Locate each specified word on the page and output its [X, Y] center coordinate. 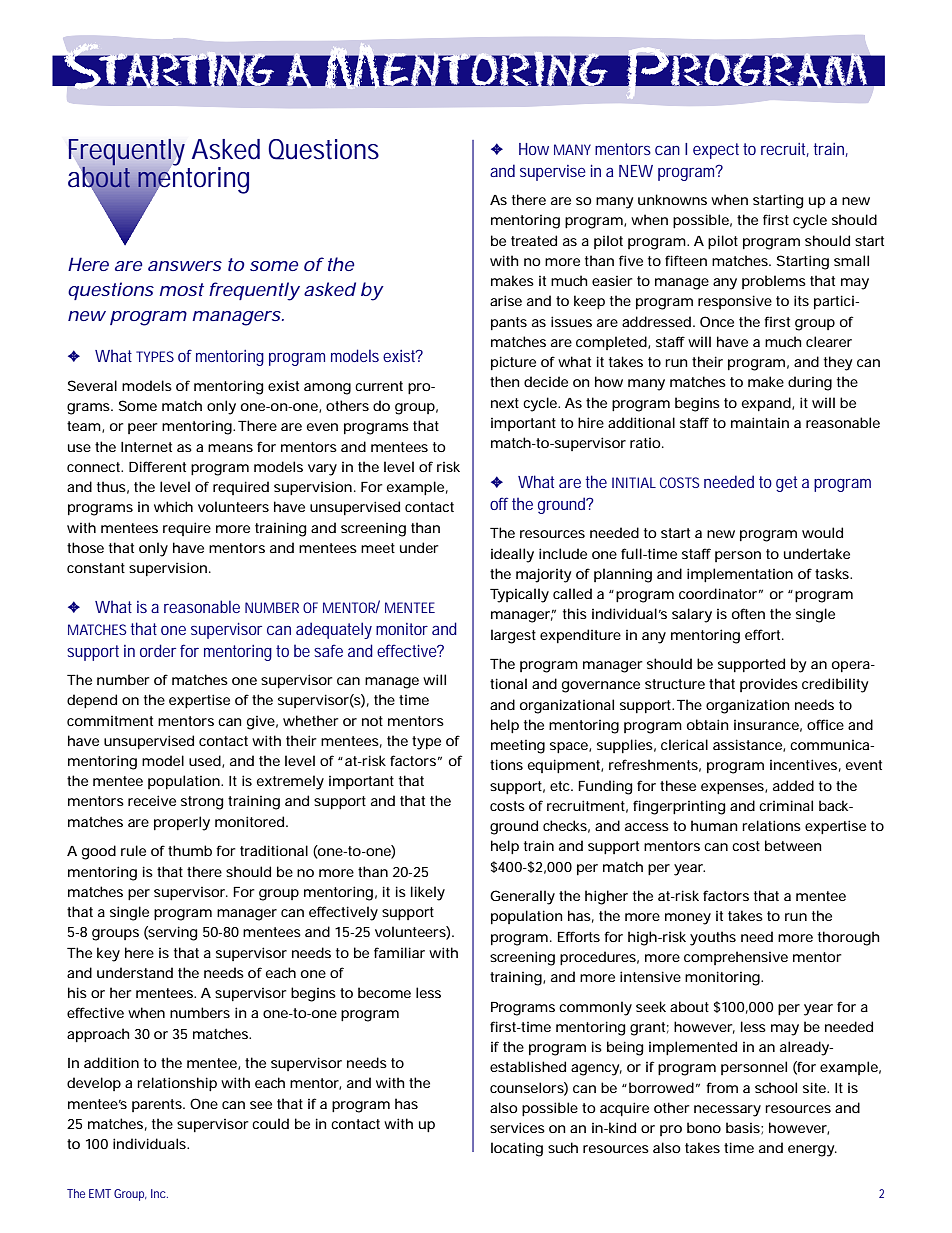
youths [713, 938]
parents [158, 1105]
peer [143, 428]
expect [716, 151]
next [505, 403]
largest [513, 636]
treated [534, 240]
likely [428, 893]
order [158, 650]
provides [769, 685]
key [108, 954]
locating [517, 1149]
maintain [760, 422]
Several [92, 385]
